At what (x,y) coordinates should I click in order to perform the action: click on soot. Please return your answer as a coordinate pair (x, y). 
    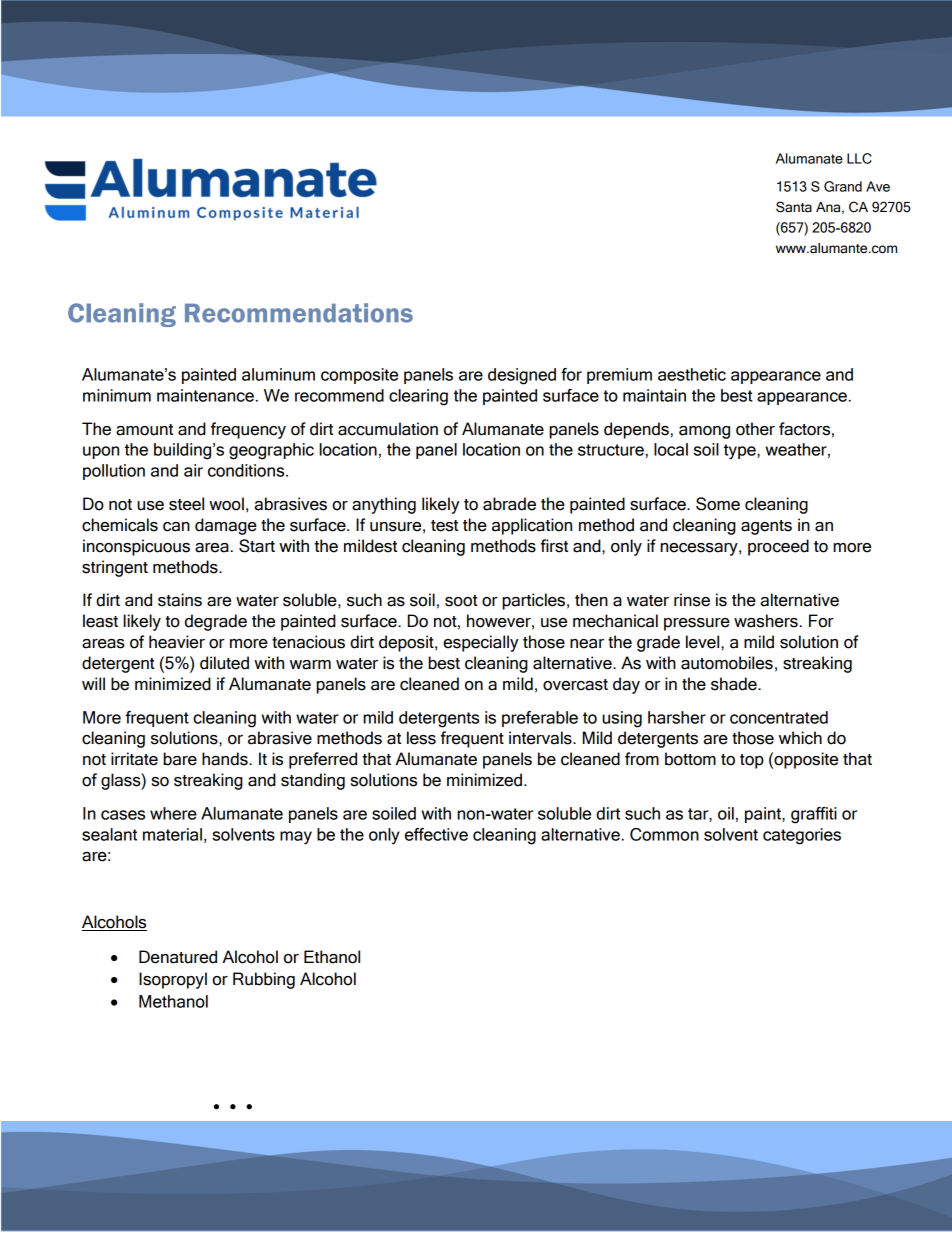
    Looking at the image, I should click on (461, 601).
